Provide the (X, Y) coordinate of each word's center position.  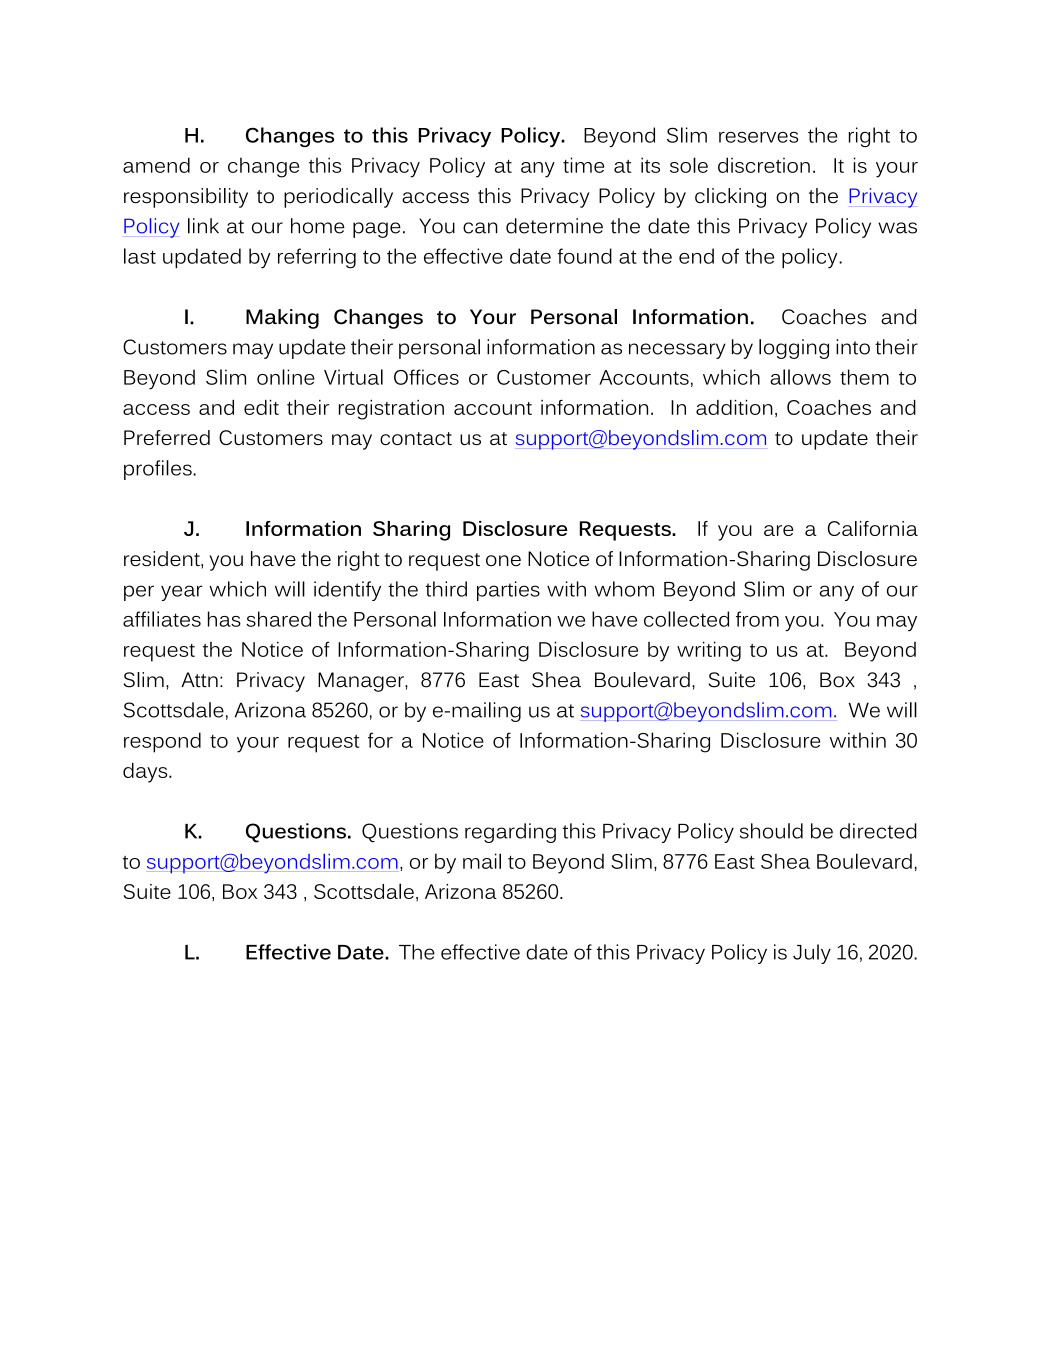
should (771, 831)
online (286, 377)
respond (162, 742)
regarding (510, 833)
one (503, 561)
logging (794, 349)
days (146, 773)
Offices (426, 377)
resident (163, 560)
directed (878, 831)
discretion (764, 165)
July (812, 954)
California (873, 528)
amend (156, 165)
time (583, 165)
